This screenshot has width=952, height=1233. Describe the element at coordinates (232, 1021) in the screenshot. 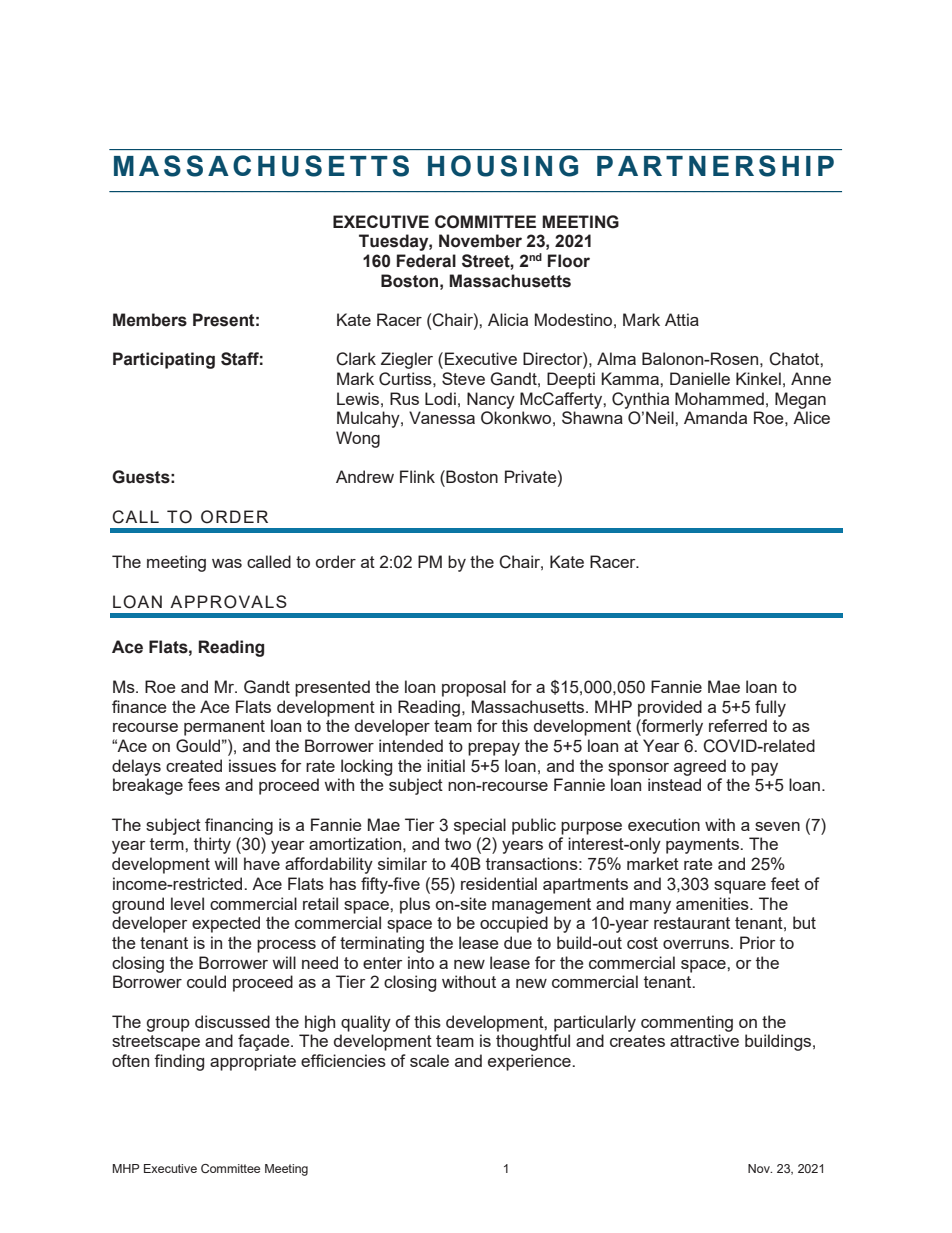

I see `discussed` at that location.
